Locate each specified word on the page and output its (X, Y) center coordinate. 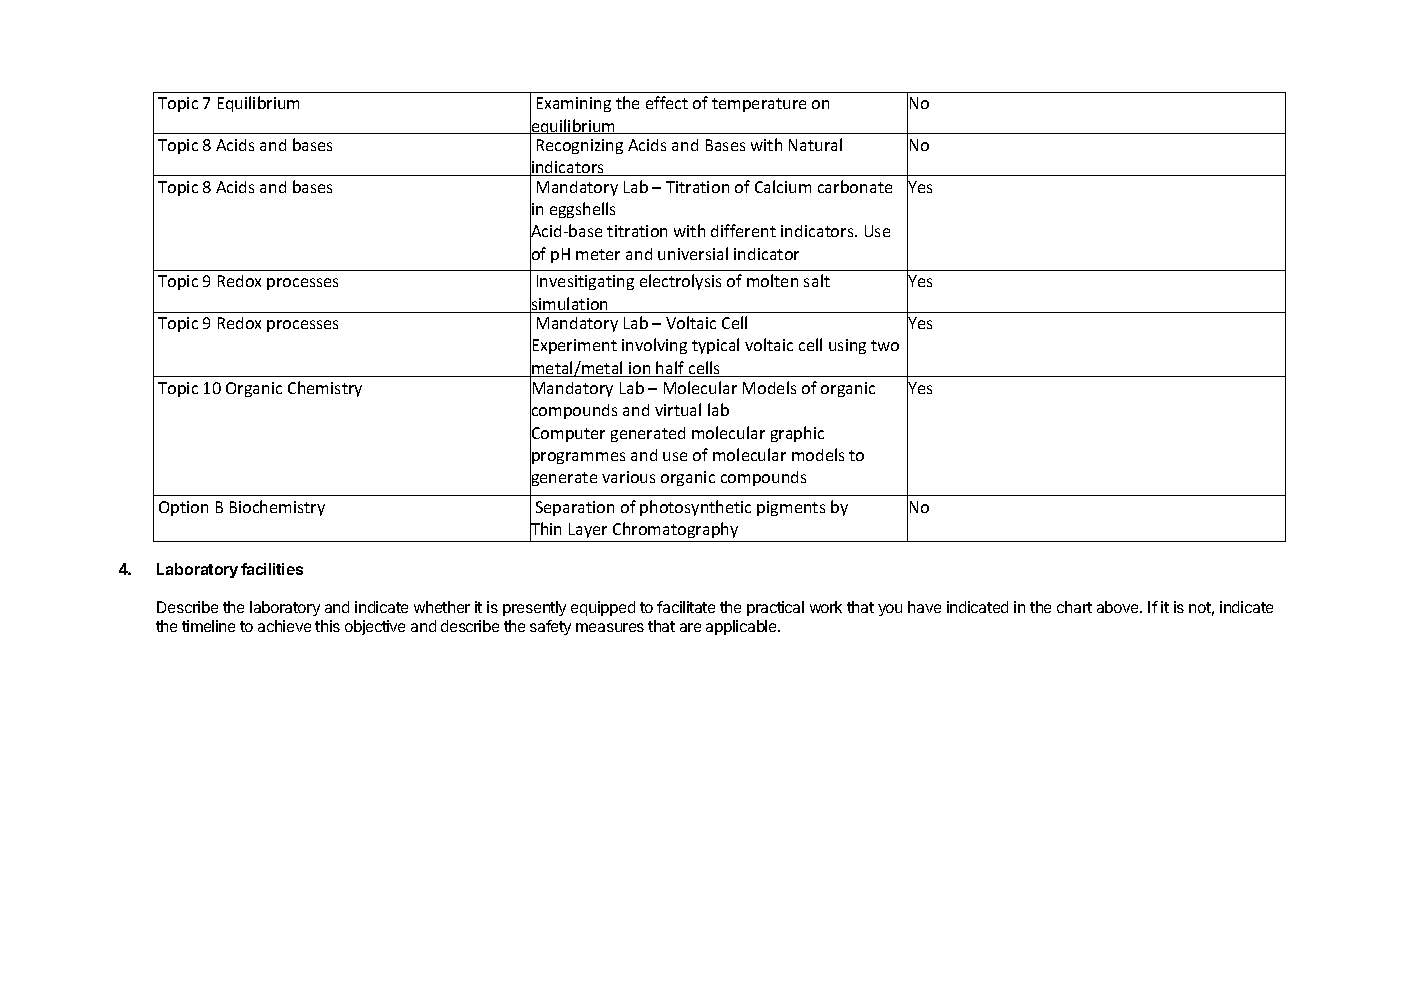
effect (667, 102)
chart (1074, 607)
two (885, 345)
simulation (570, 304)
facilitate (686, 607)
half (671, 369)
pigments (791, 508)
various (628, 477)
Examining (574, 104)
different (743, 230)
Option (183, 508)
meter (598, 254)
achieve (284, 626)
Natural (815, 144)
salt (817, 280)
